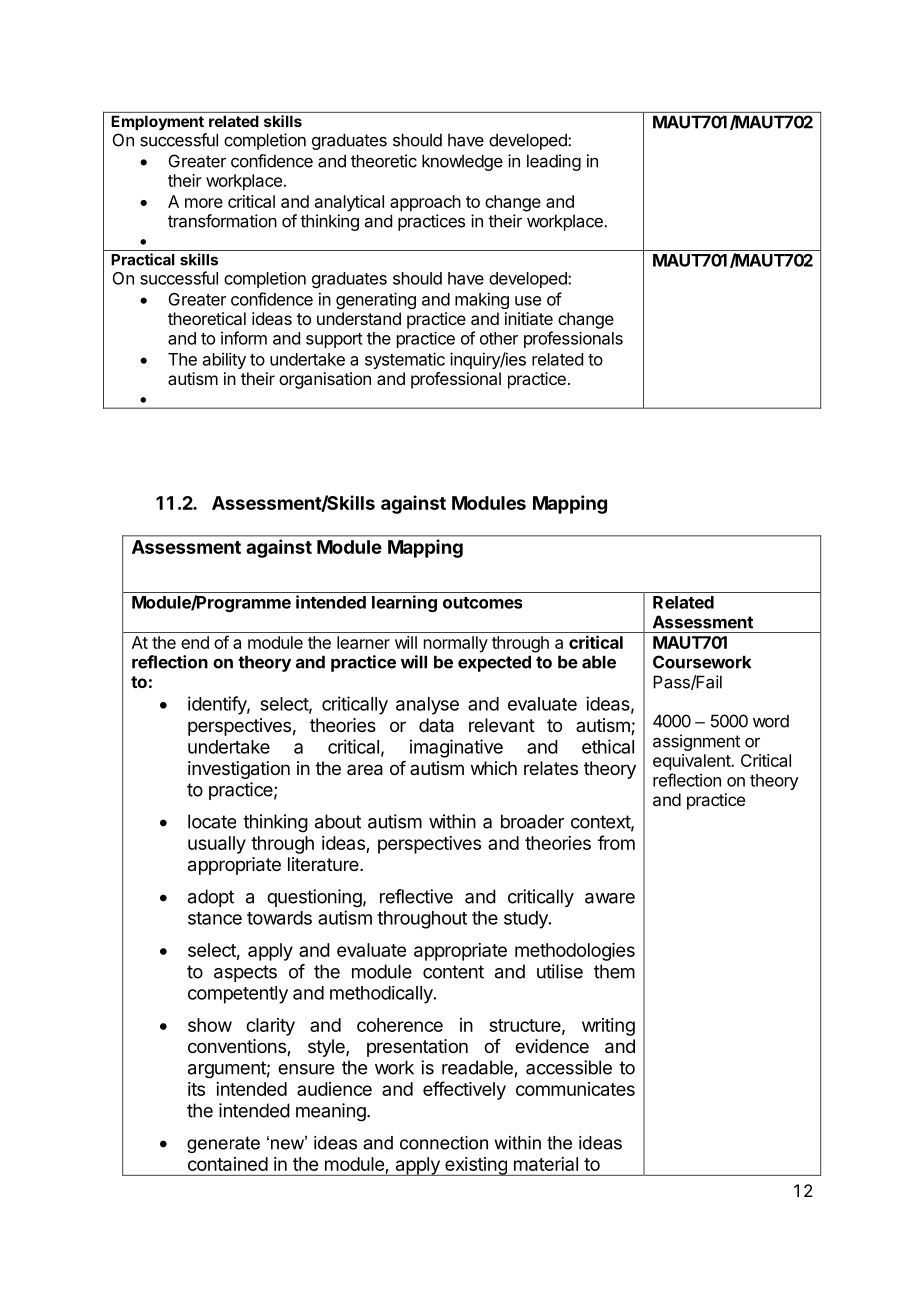  I want to click on assignment, so click(696, 742).
